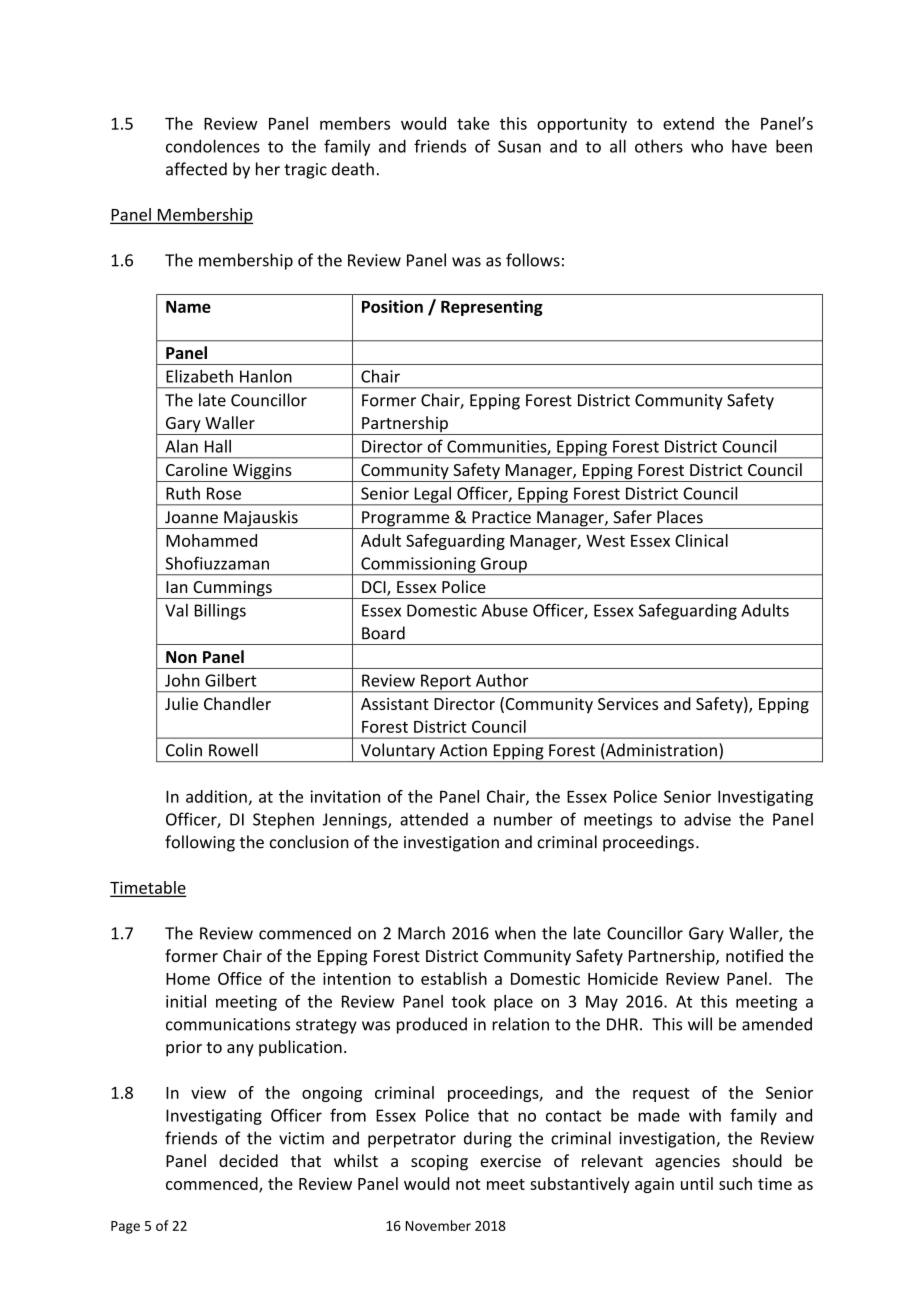 Image resolution: width=924 pixels, height=1309 pixels. I want to click on Rose, so click(224, 493).
